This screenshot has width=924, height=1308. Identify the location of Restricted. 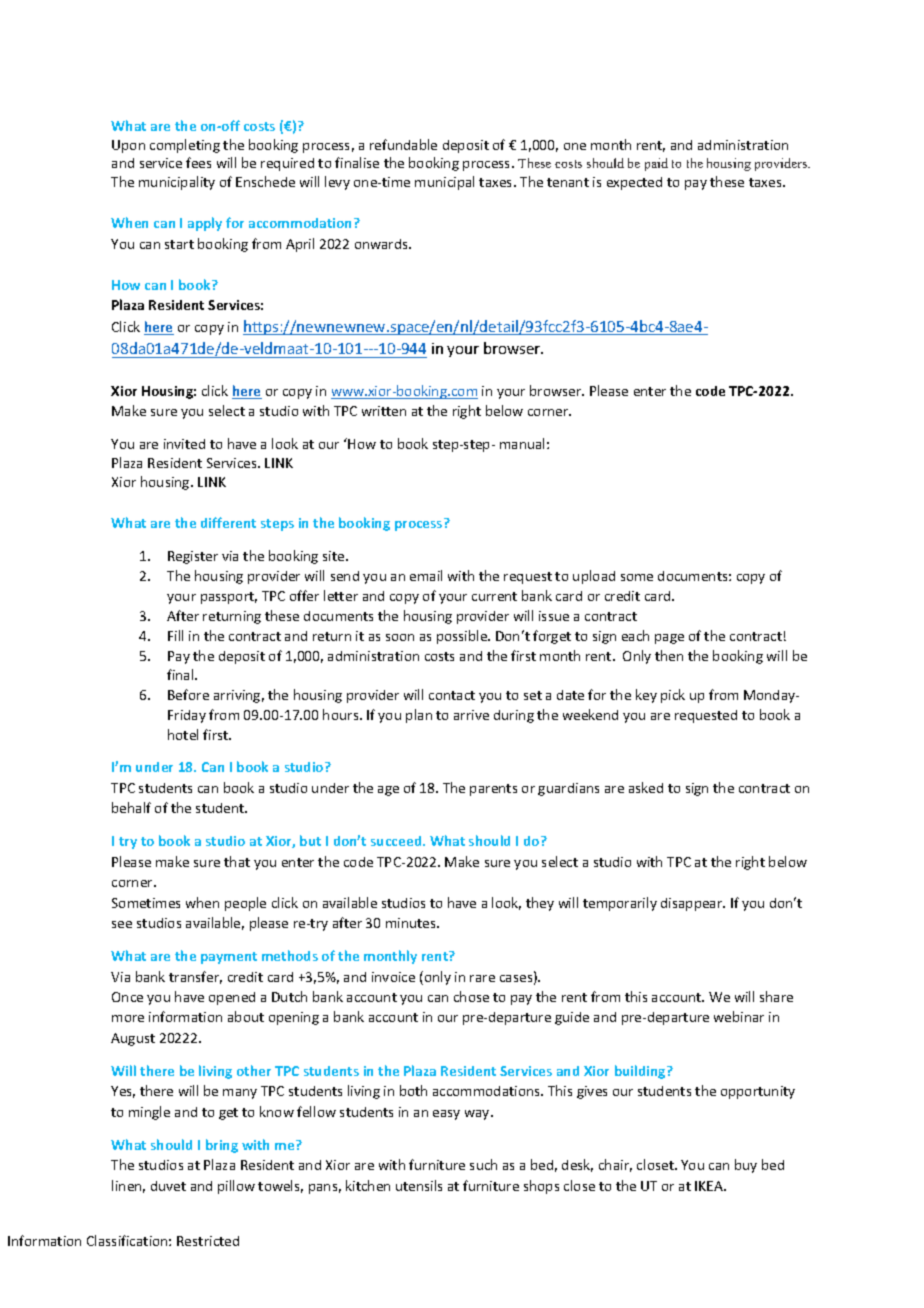
(208, 1241).
